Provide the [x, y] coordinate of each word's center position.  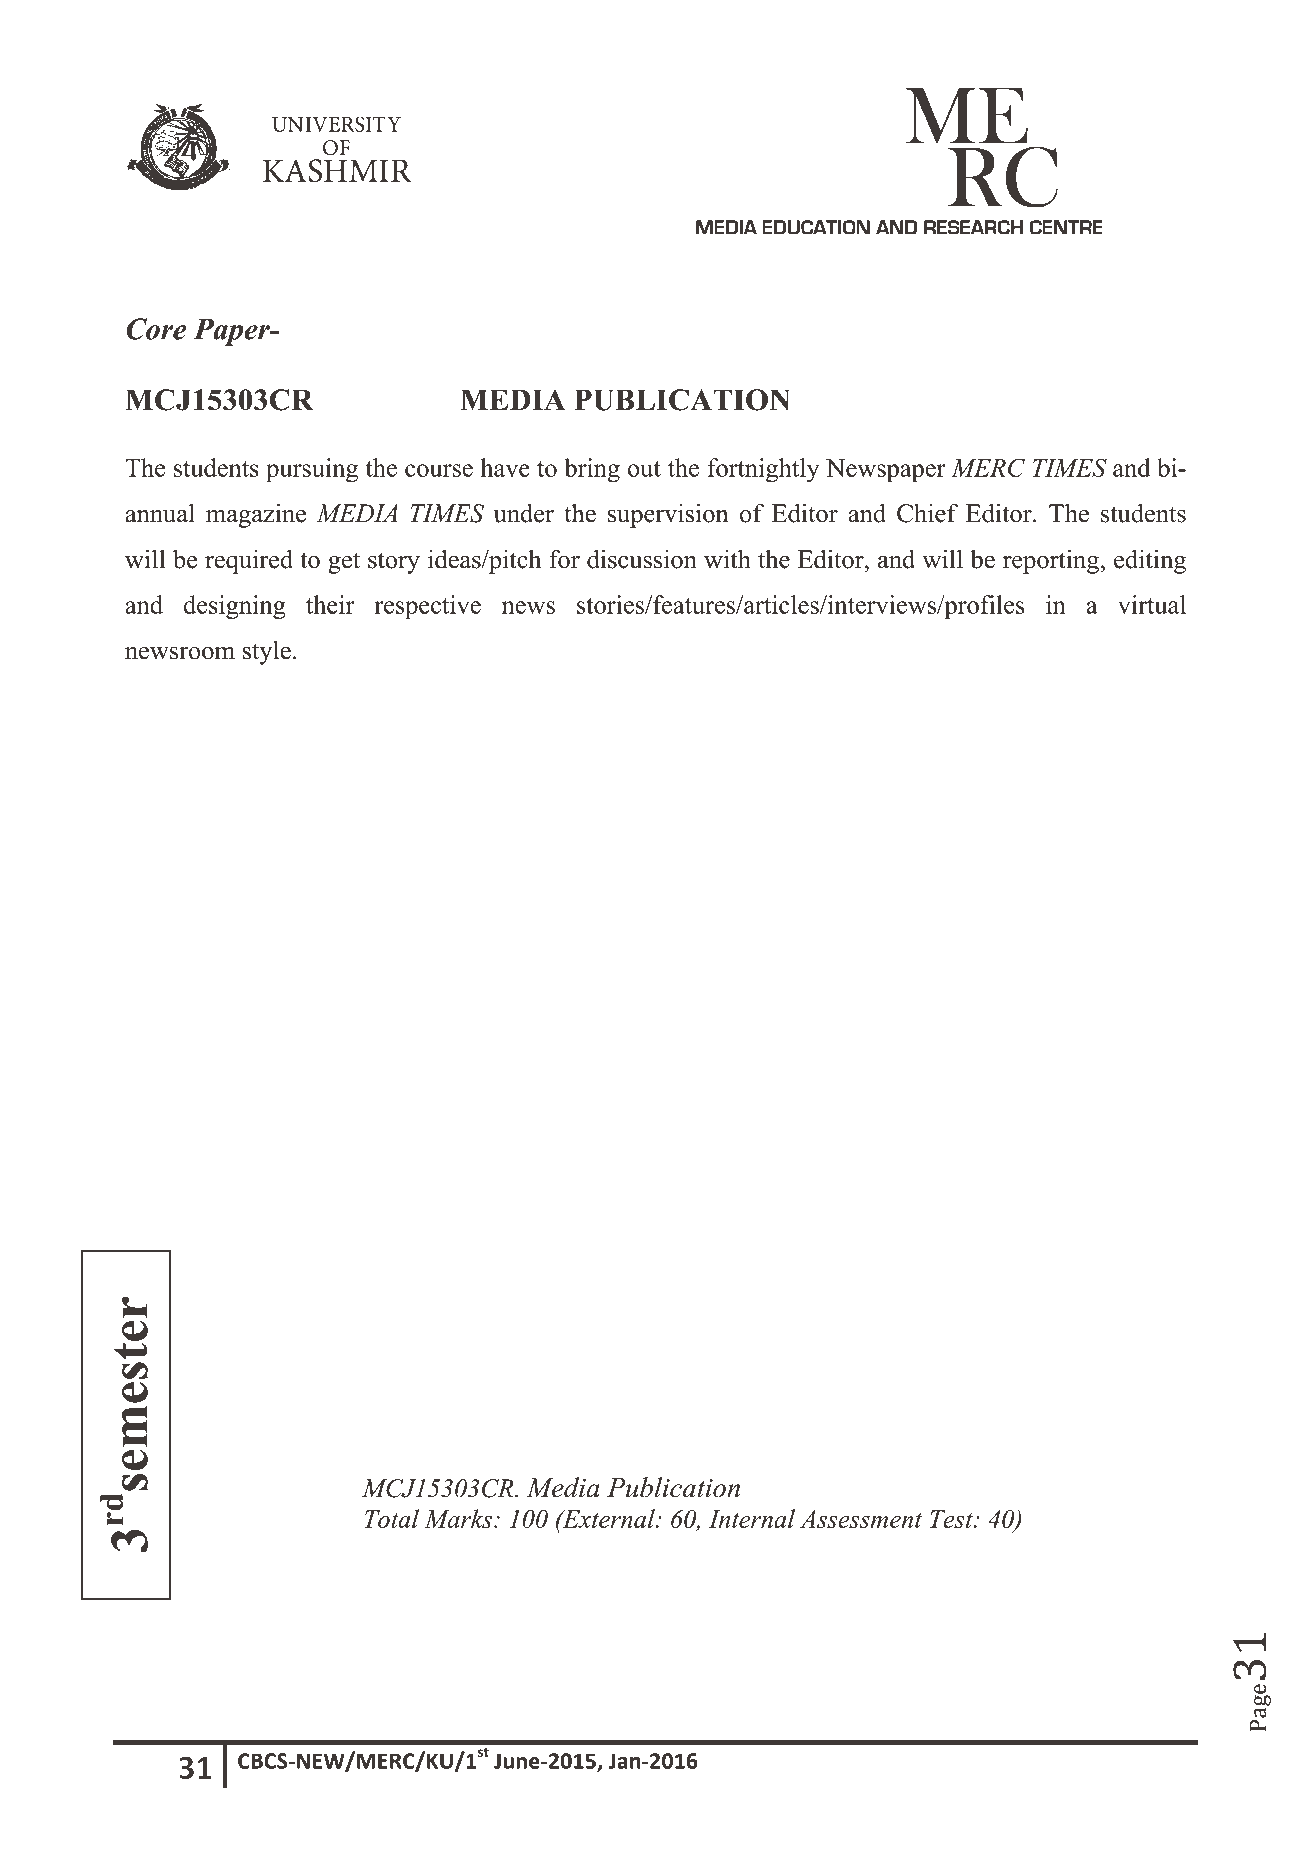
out [644, 469]
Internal [752, 1518]
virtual [1152, 604]
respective [427, 607]
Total [392, 1518]
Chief [927, 513]
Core [156, 329]
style [267, 652]
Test [952, 1519]
